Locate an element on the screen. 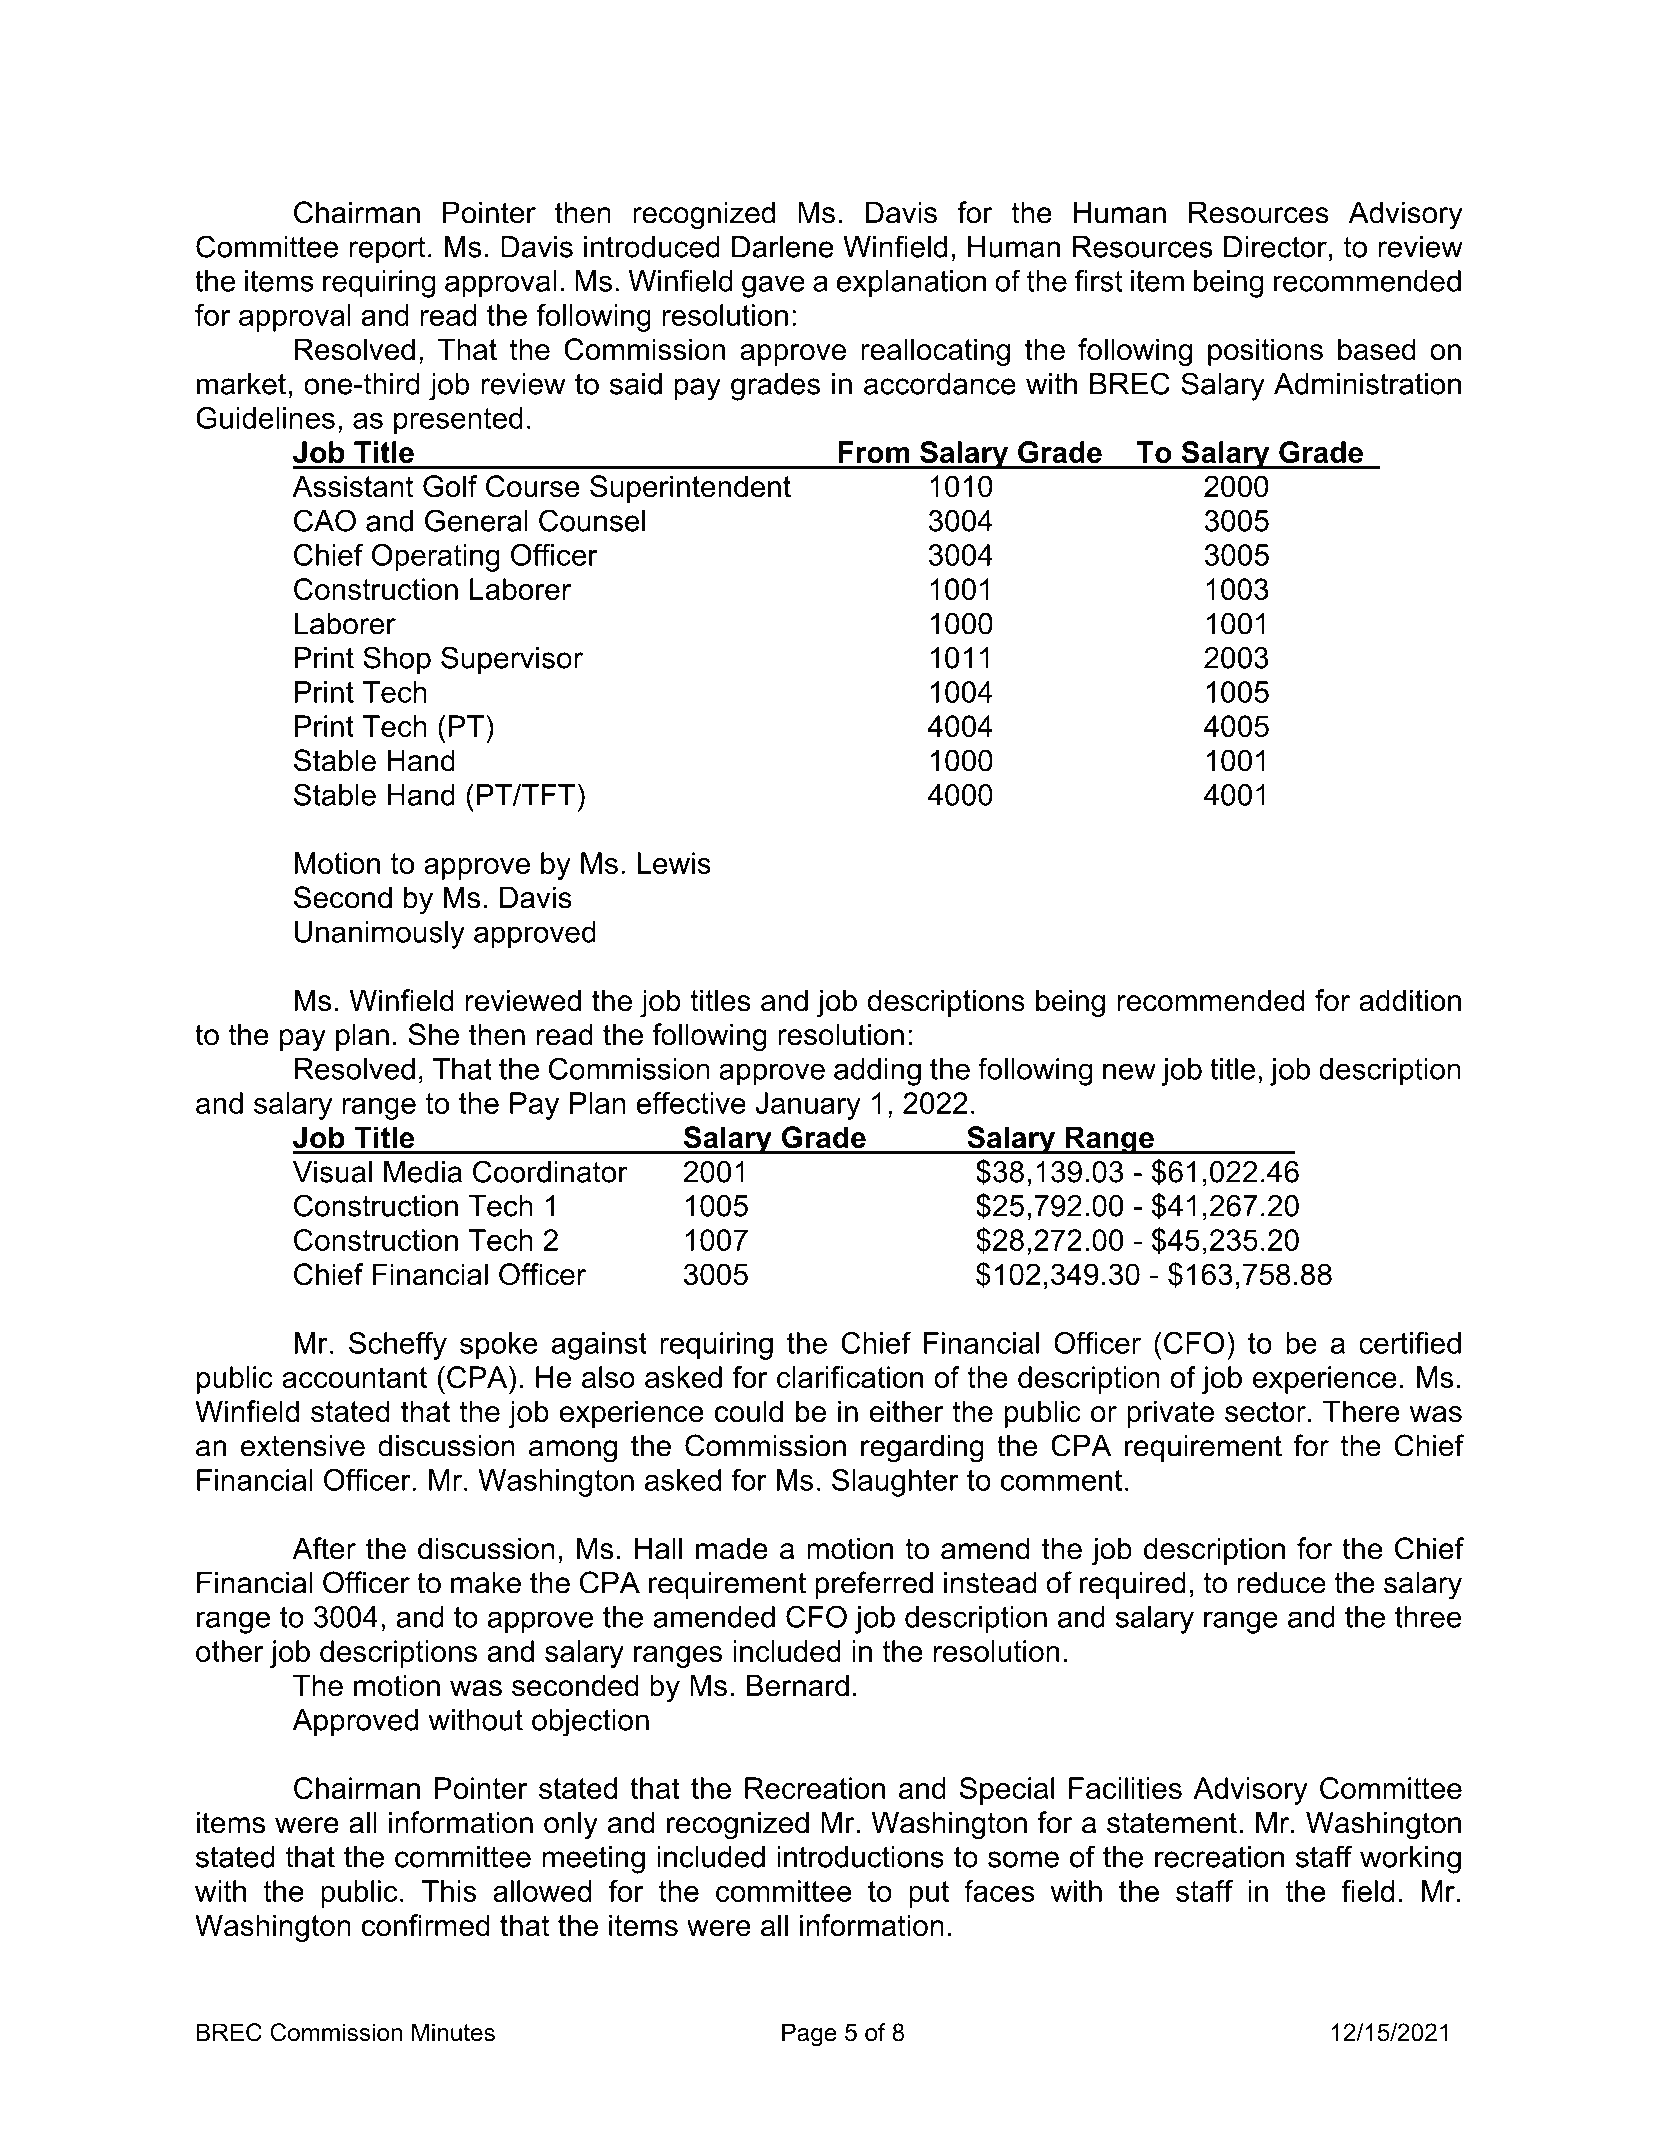  After is located at coordinates (324, 1548).
